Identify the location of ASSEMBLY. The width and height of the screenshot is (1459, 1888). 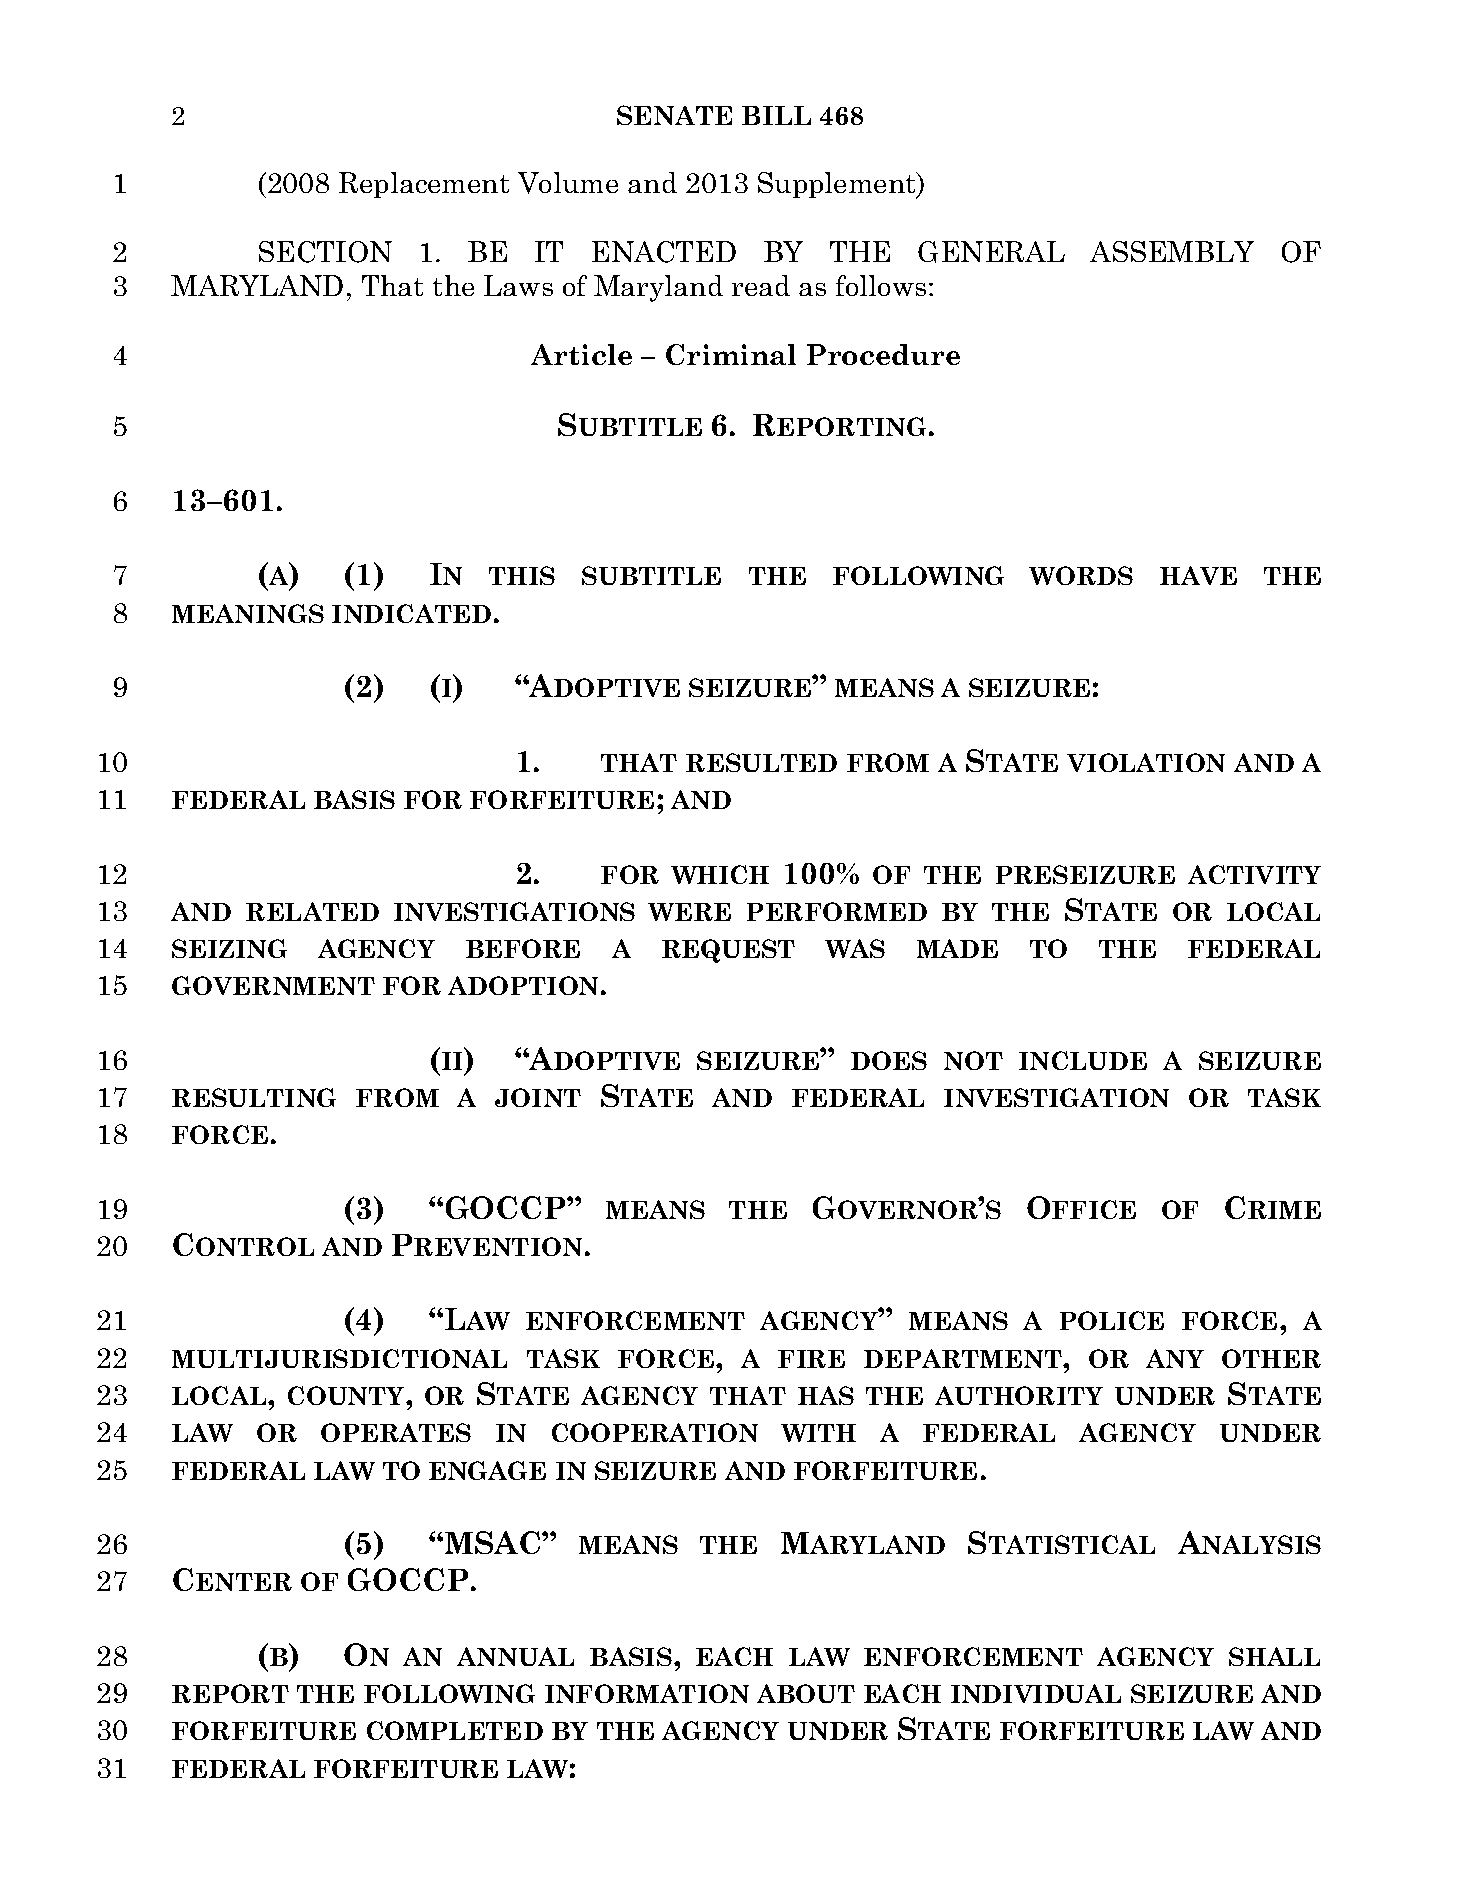
(1172, 251).
